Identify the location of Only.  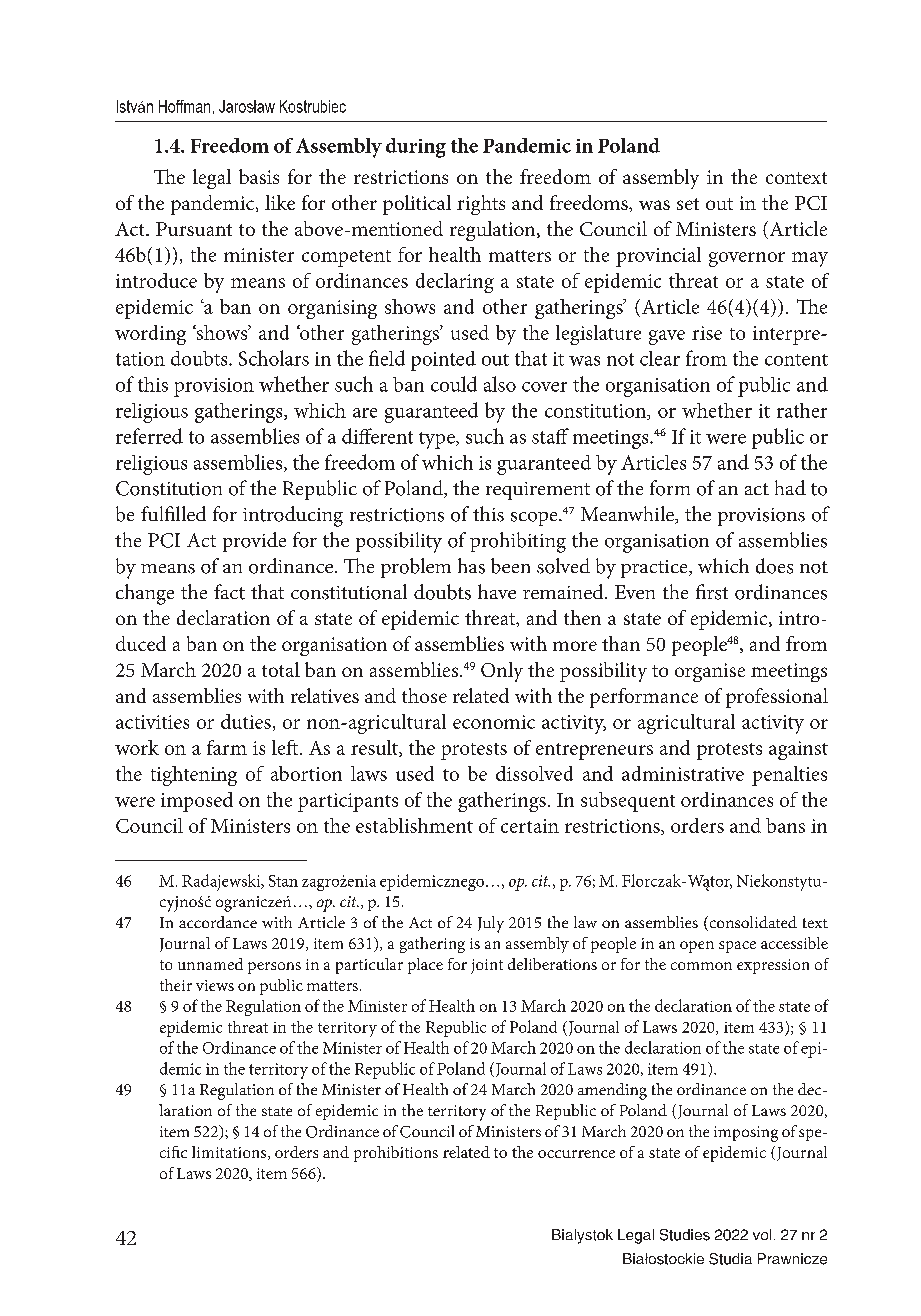
(502, 672).
